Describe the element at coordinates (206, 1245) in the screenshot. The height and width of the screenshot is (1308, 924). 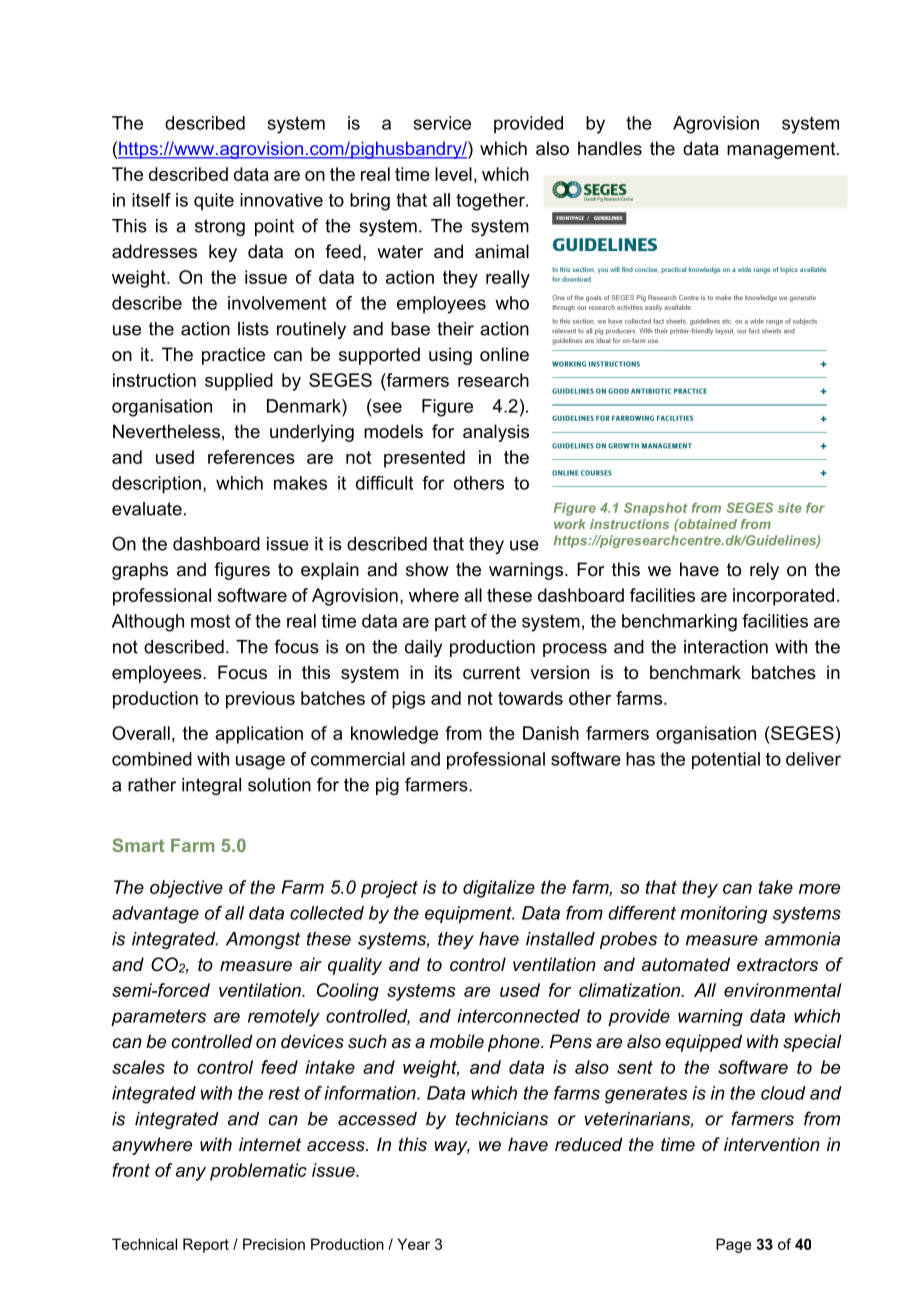
I see `Report` at that location.
